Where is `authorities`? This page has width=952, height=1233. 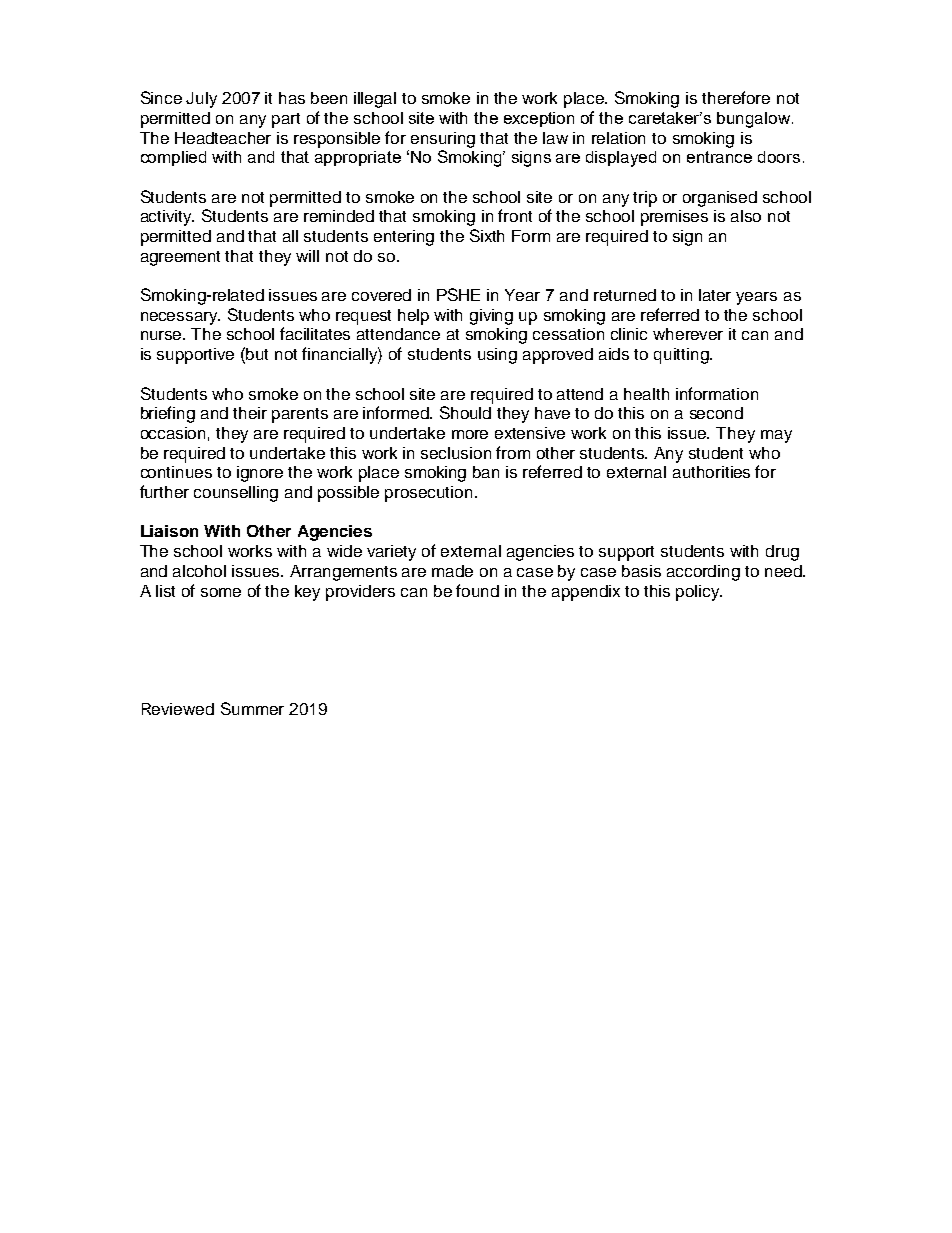 authorities is located at coordinates (711, 472).
